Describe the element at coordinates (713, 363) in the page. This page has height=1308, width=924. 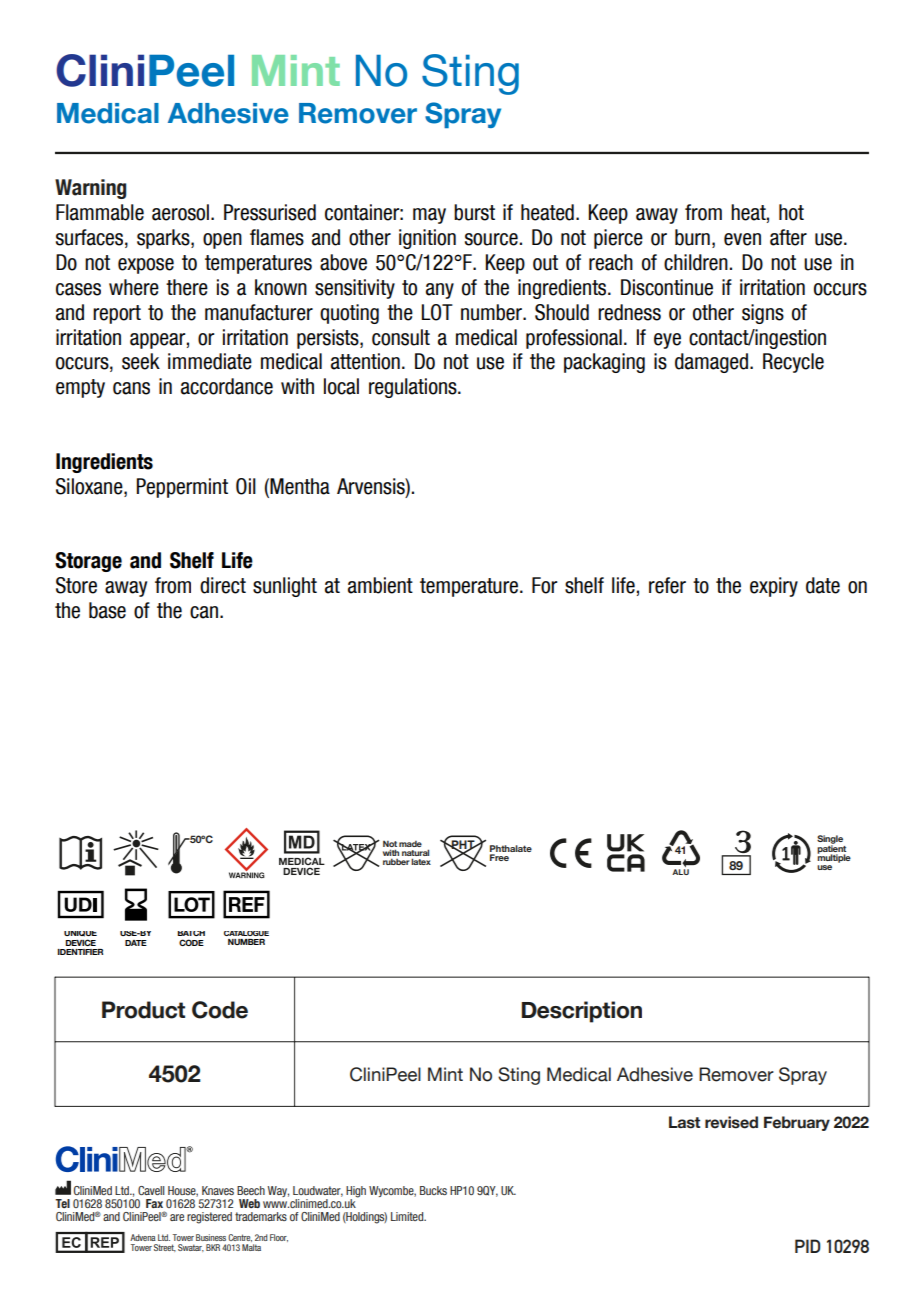
I see `damaged` at that location.
